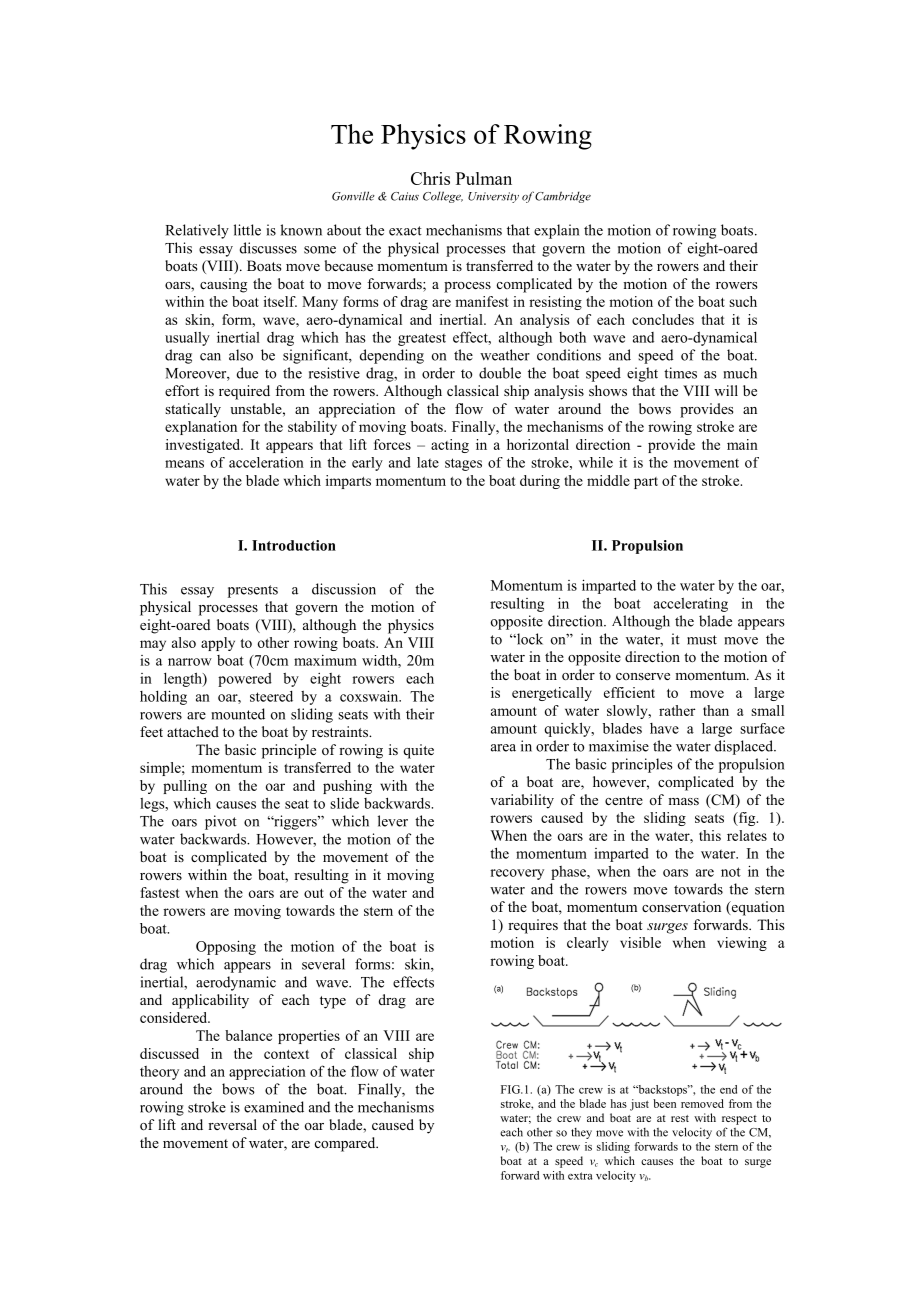  Describe the element at coordinates (247, 230) in the page. I see `little` at that location.
